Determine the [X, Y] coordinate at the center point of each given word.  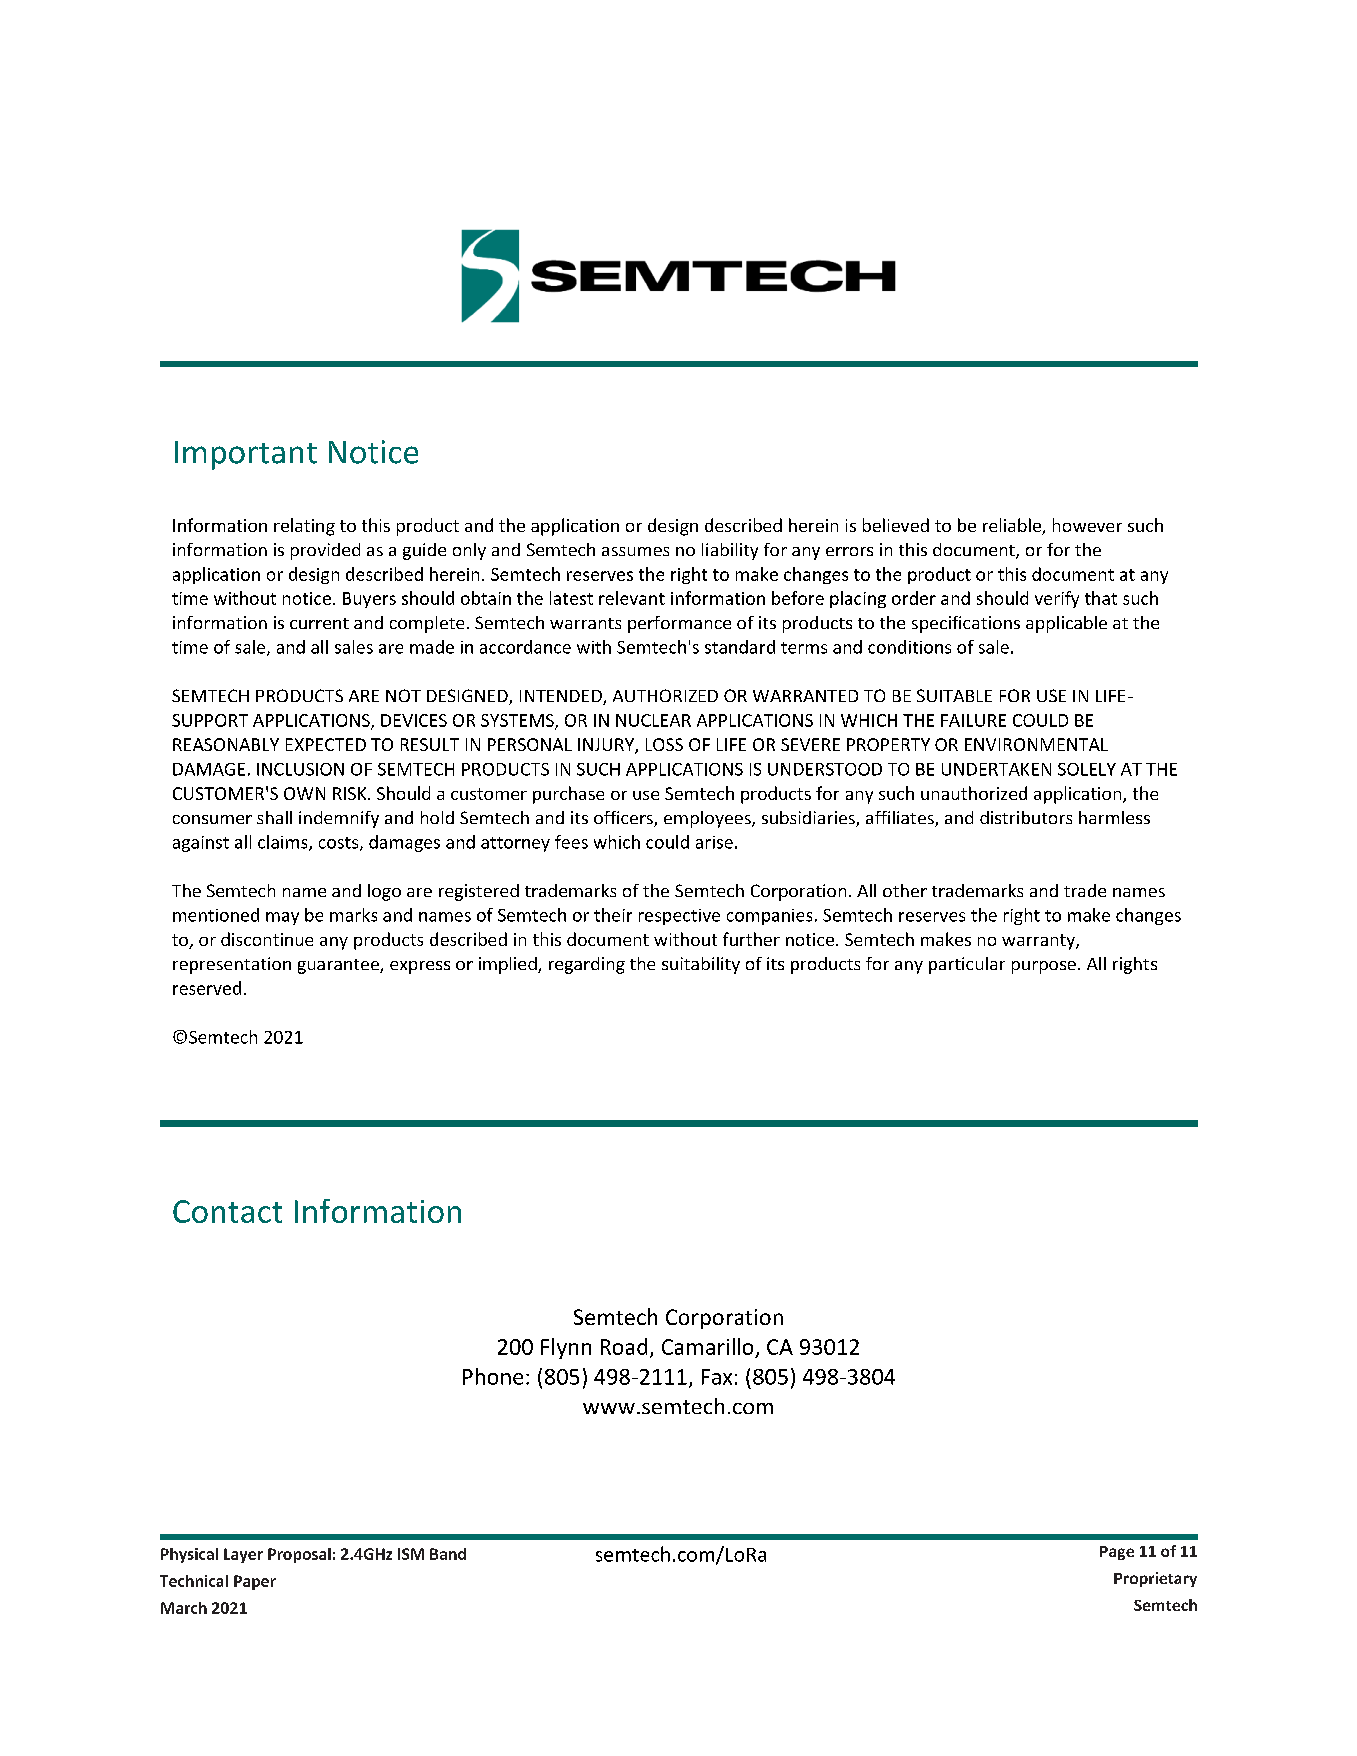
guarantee [339, 966]
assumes [635, 551]
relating [304, 527]
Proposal [299, 1555]
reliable [1013, 526]
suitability [701, 965]
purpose [1044, 967]
